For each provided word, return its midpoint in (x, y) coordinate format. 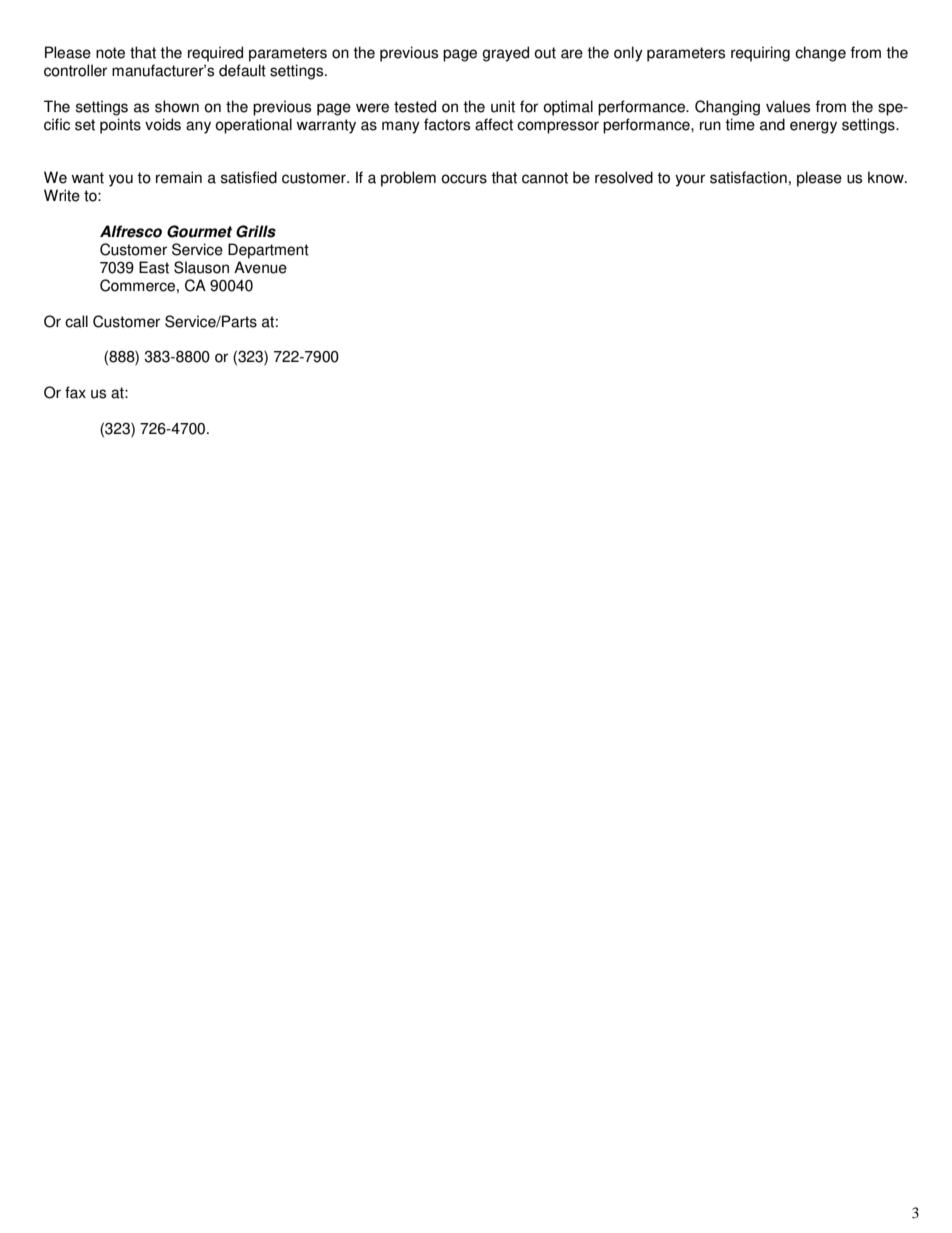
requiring (760, 54)
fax (75, 392)
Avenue (260, 267)
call (76, 321)
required (215, 54)
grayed (505, 54)
